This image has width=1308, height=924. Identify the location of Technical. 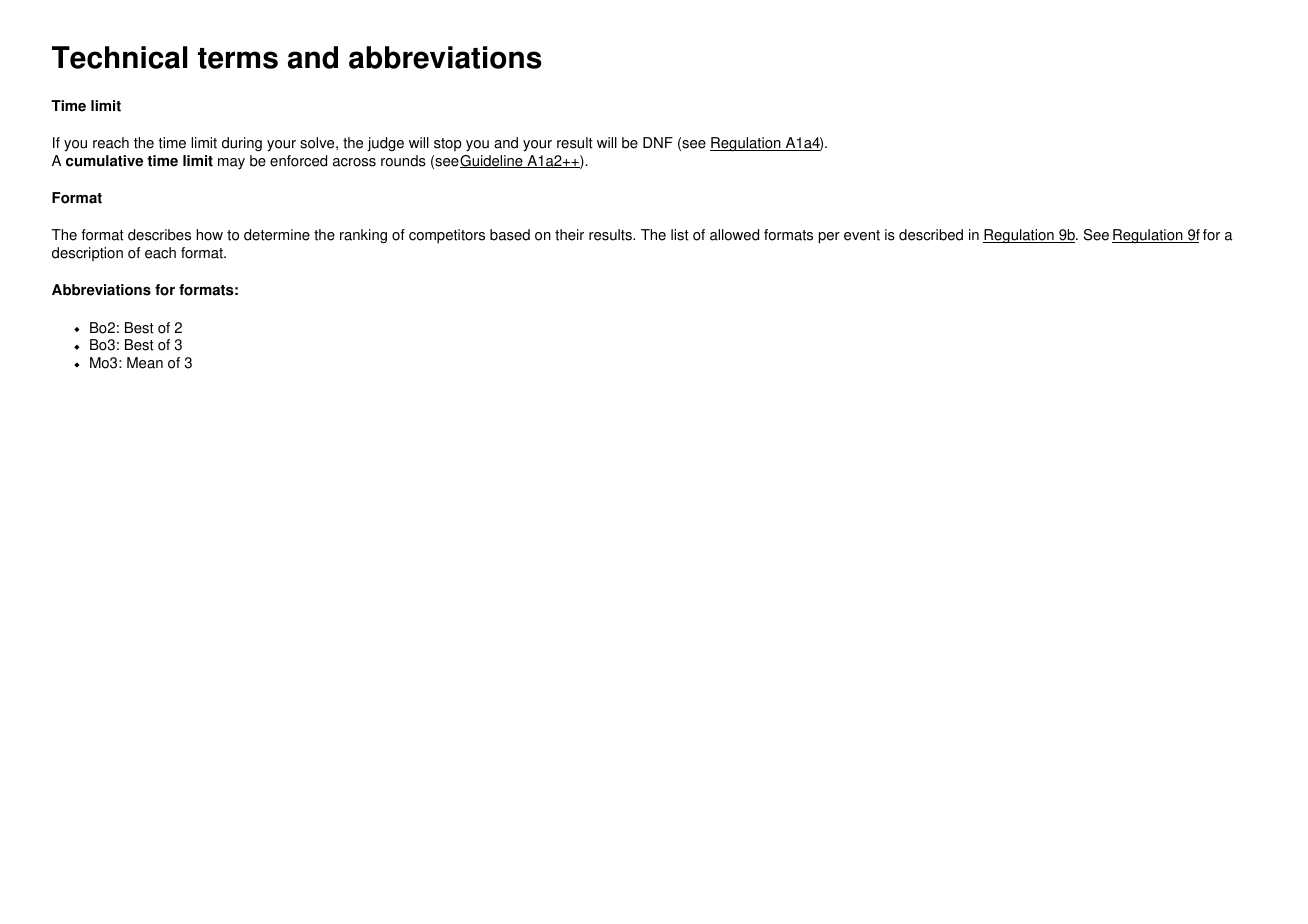
(119, 57).
